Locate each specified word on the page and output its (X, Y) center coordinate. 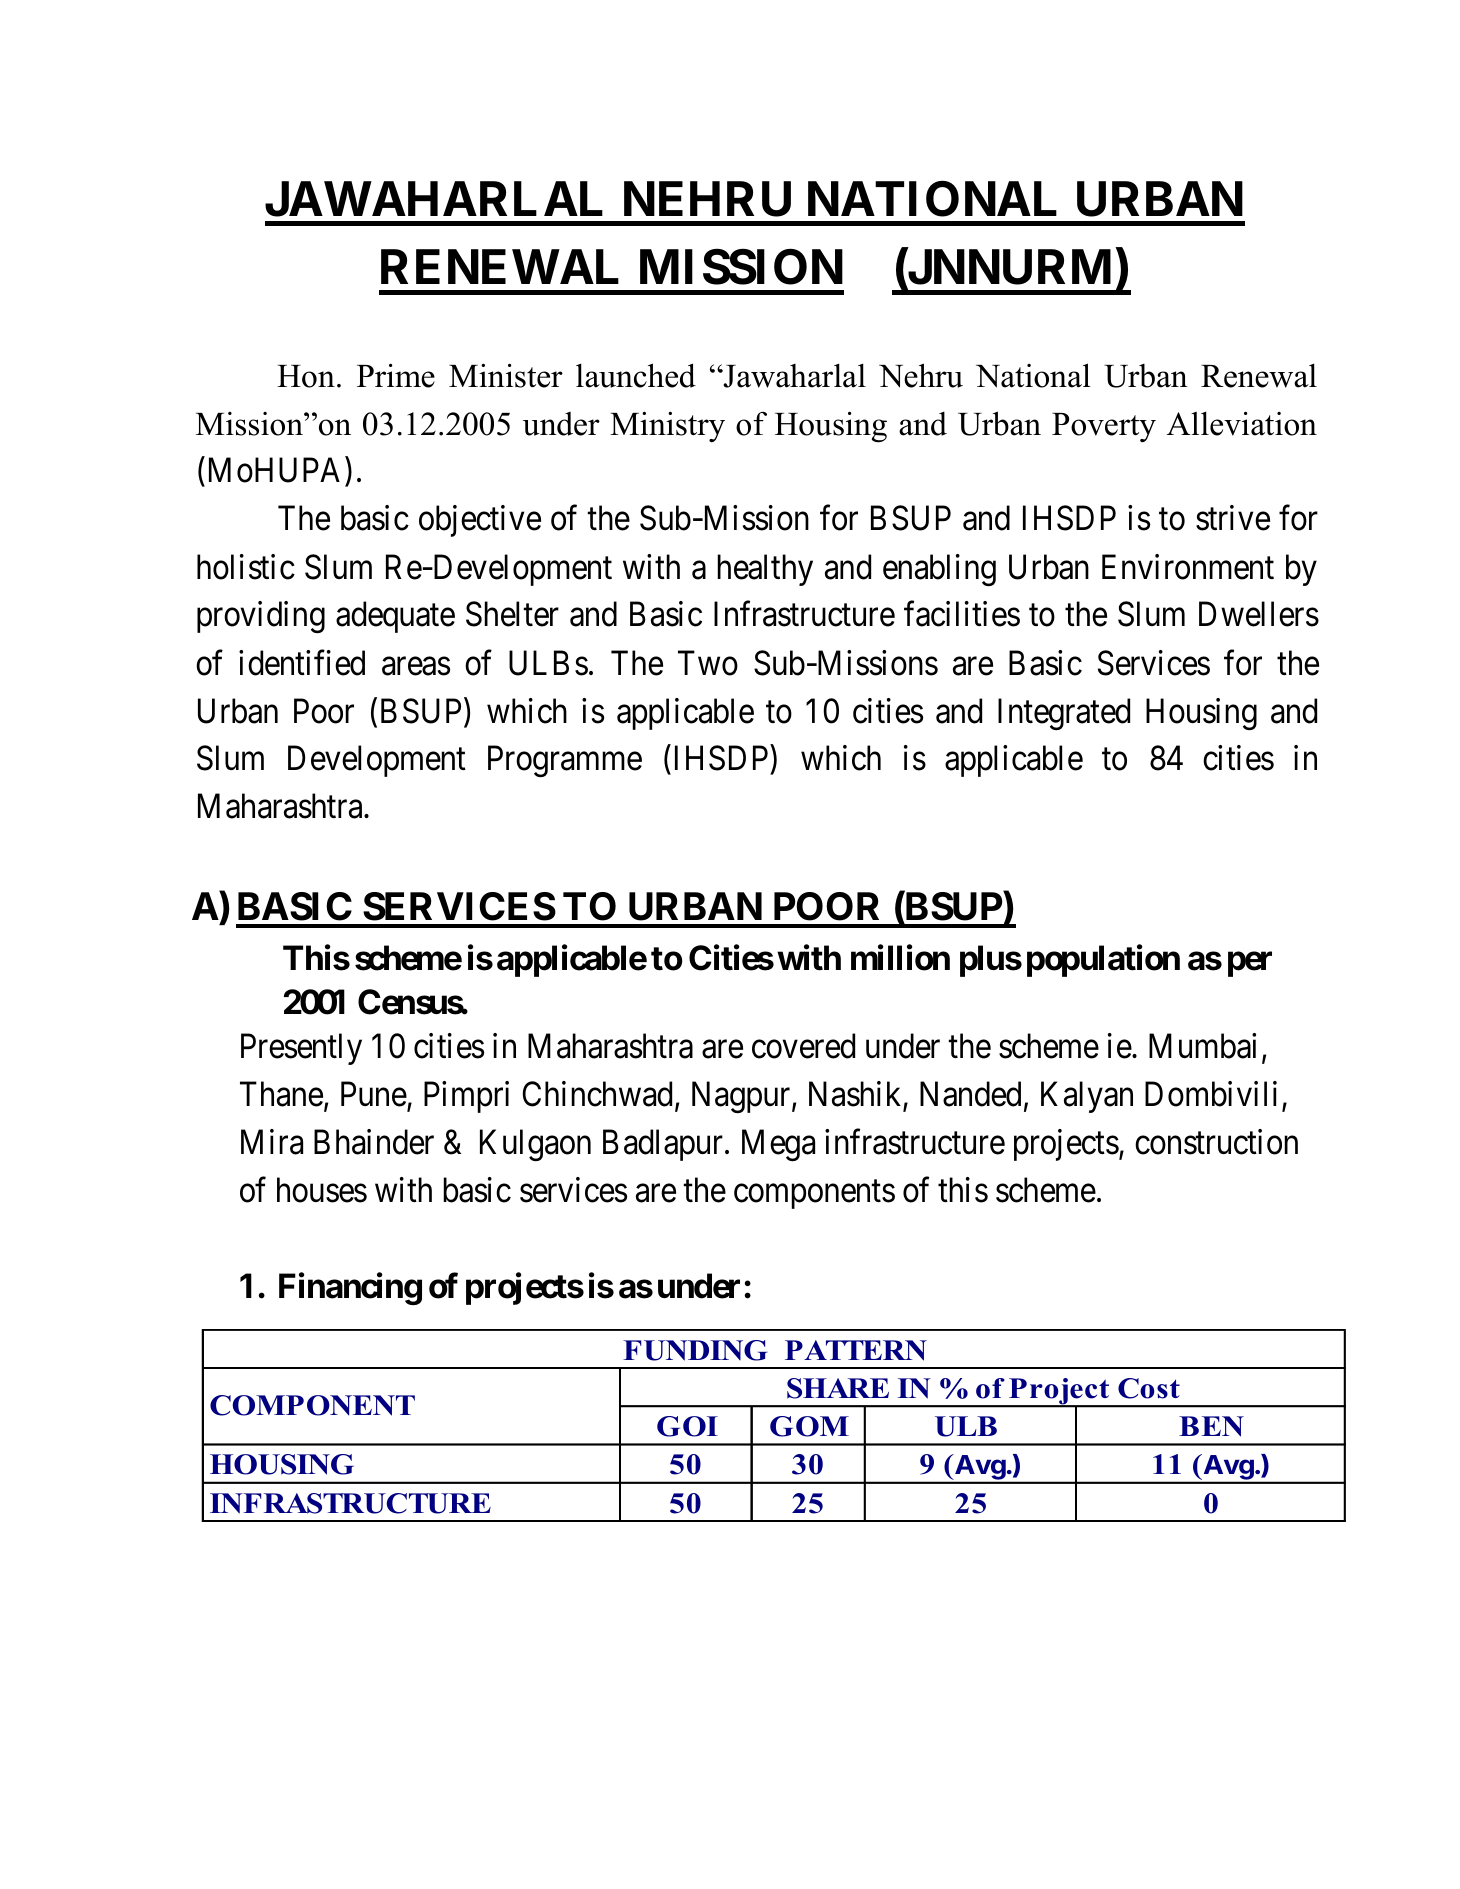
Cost (1149, 1388)
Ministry (667, 427)
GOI (687, 1426)
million (900, 958)
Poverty (1104, 428)
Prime (396, 375)
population (1103, 961)
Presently (301, 1049)
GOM (809, 1426)
